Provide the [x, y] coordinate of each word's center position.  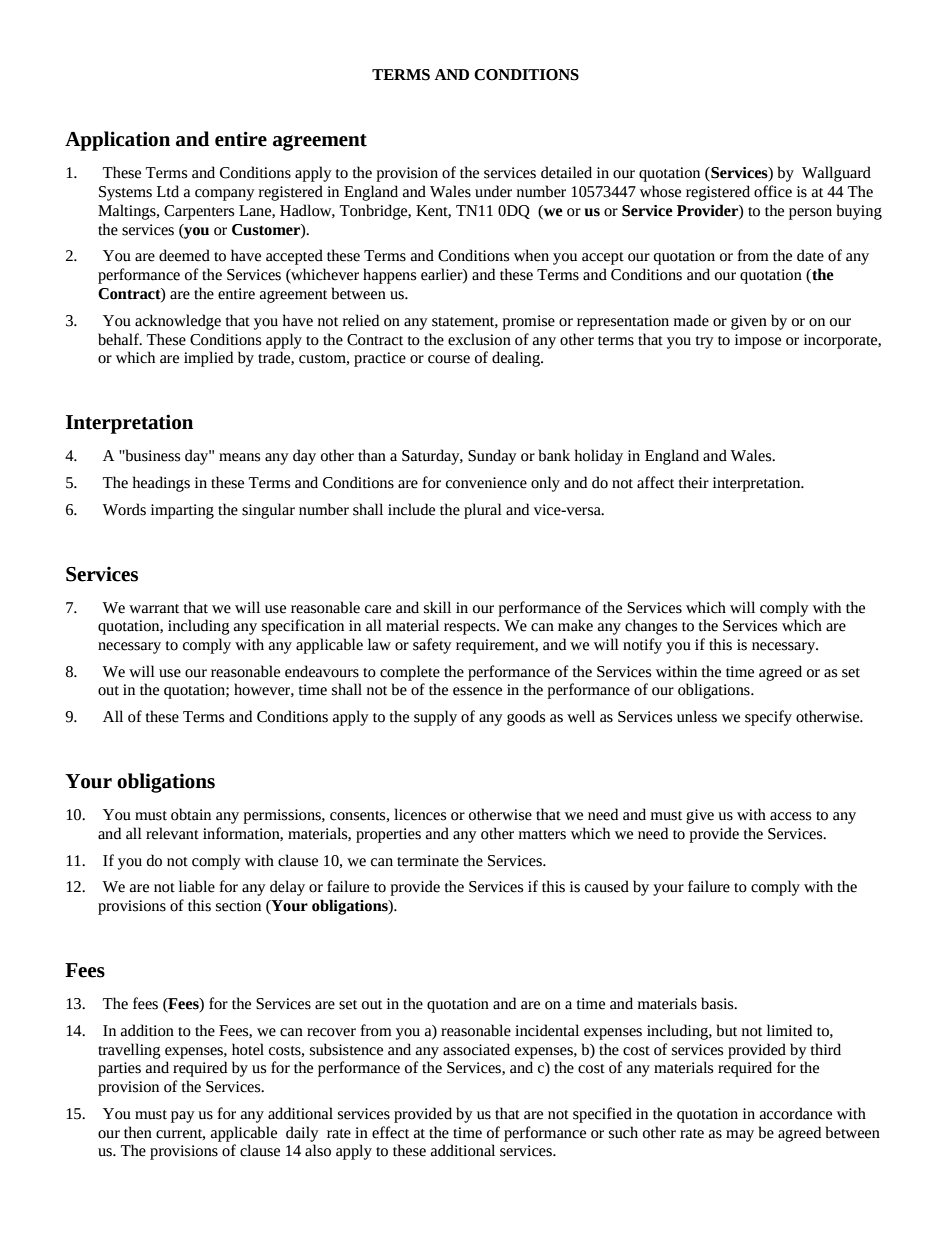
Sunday [492, 457]
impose [758, 341]
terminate [428, 861]
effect [390, 1132]
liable [197, 886]
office [773, 191]
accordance [796, 1113]
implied [208, 359]
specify [768, 718]
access [790, 816]
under [493, 191]
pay [183, 1117]
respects [471, 628]
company [225, 195]
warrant [154, 609]
